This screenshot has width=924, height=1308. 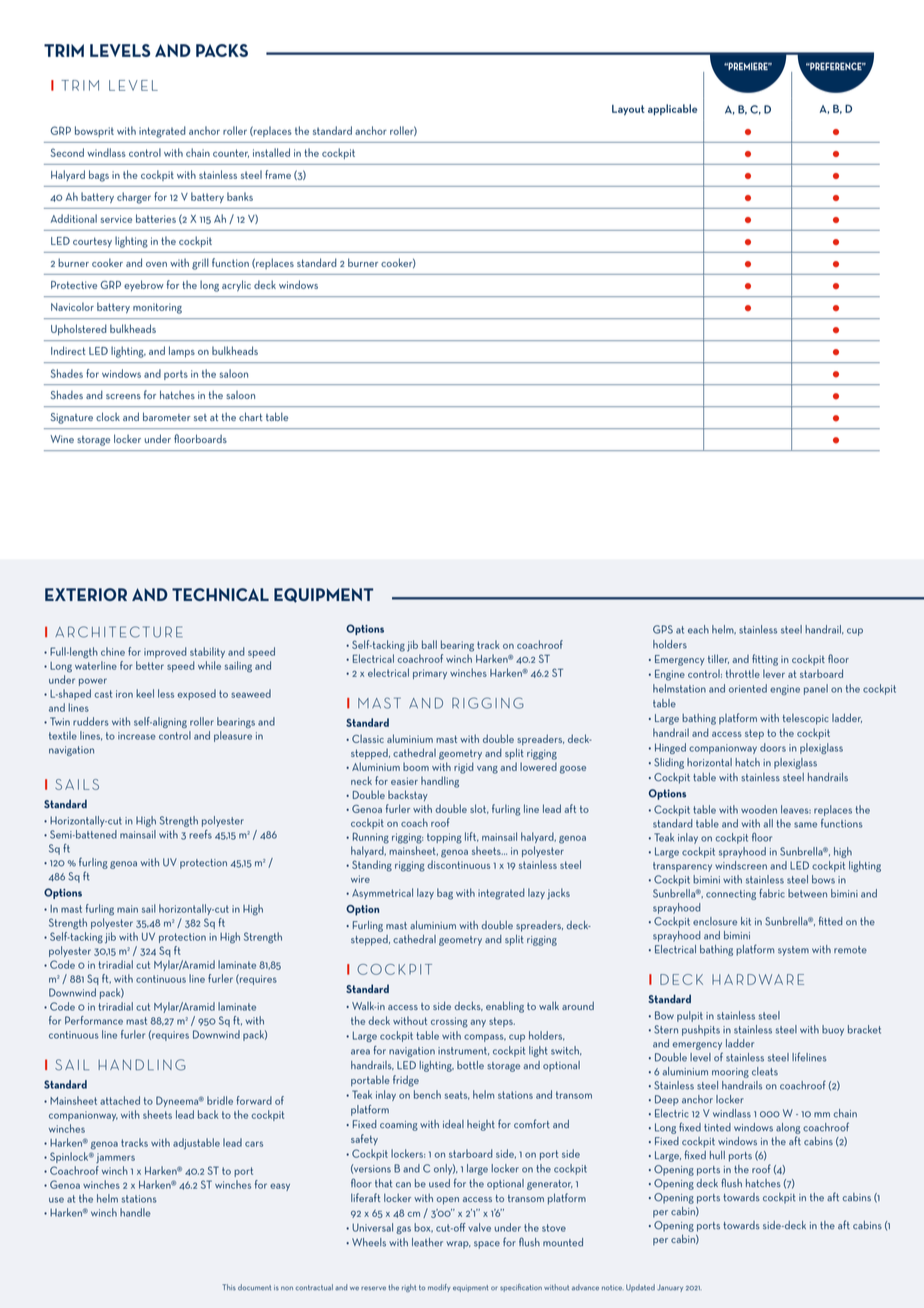 I want to click on cleats, so click(x=765, y=1071).
